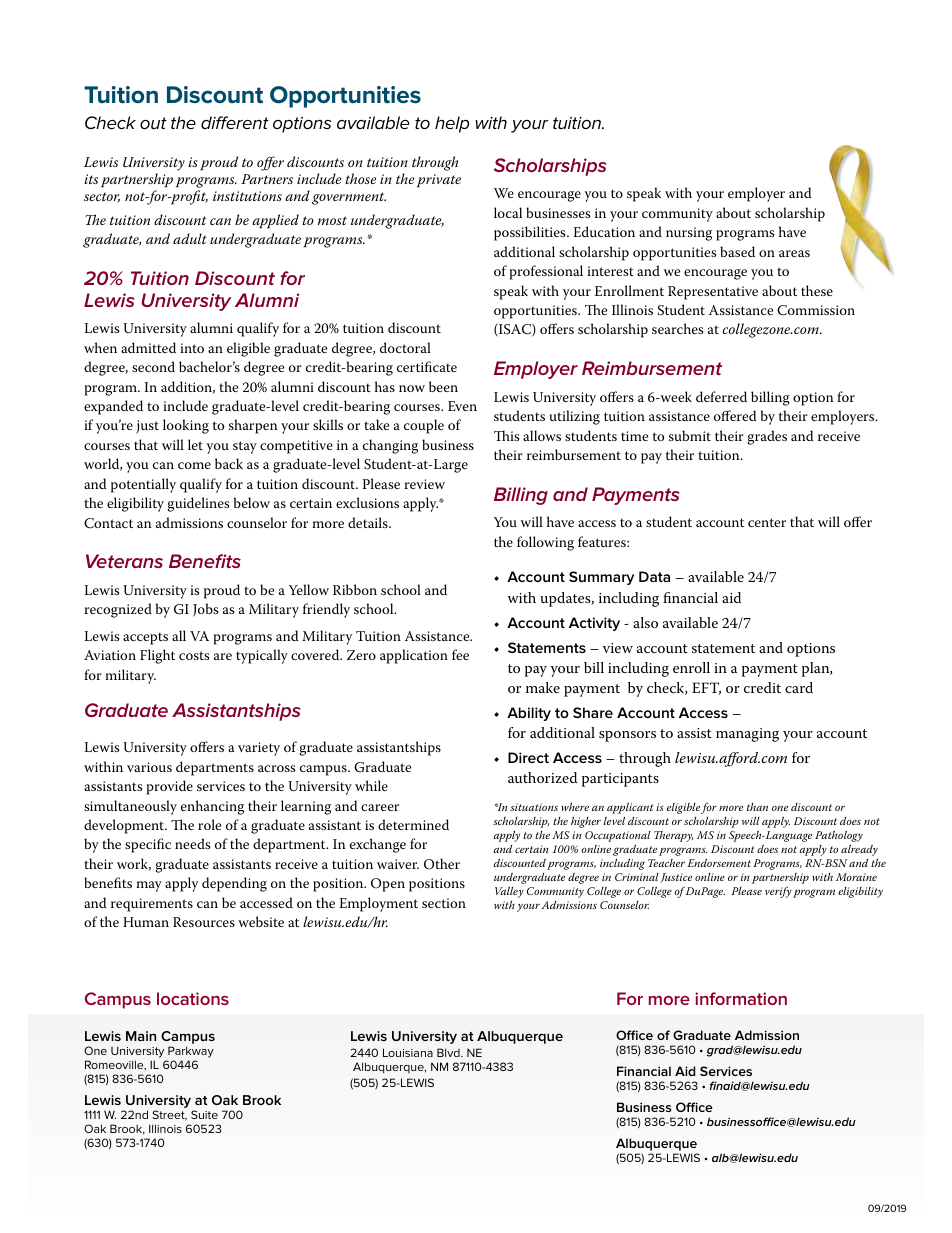 The width and height of the page is (952, 1233). I want to click on than, so click(757, 807).
